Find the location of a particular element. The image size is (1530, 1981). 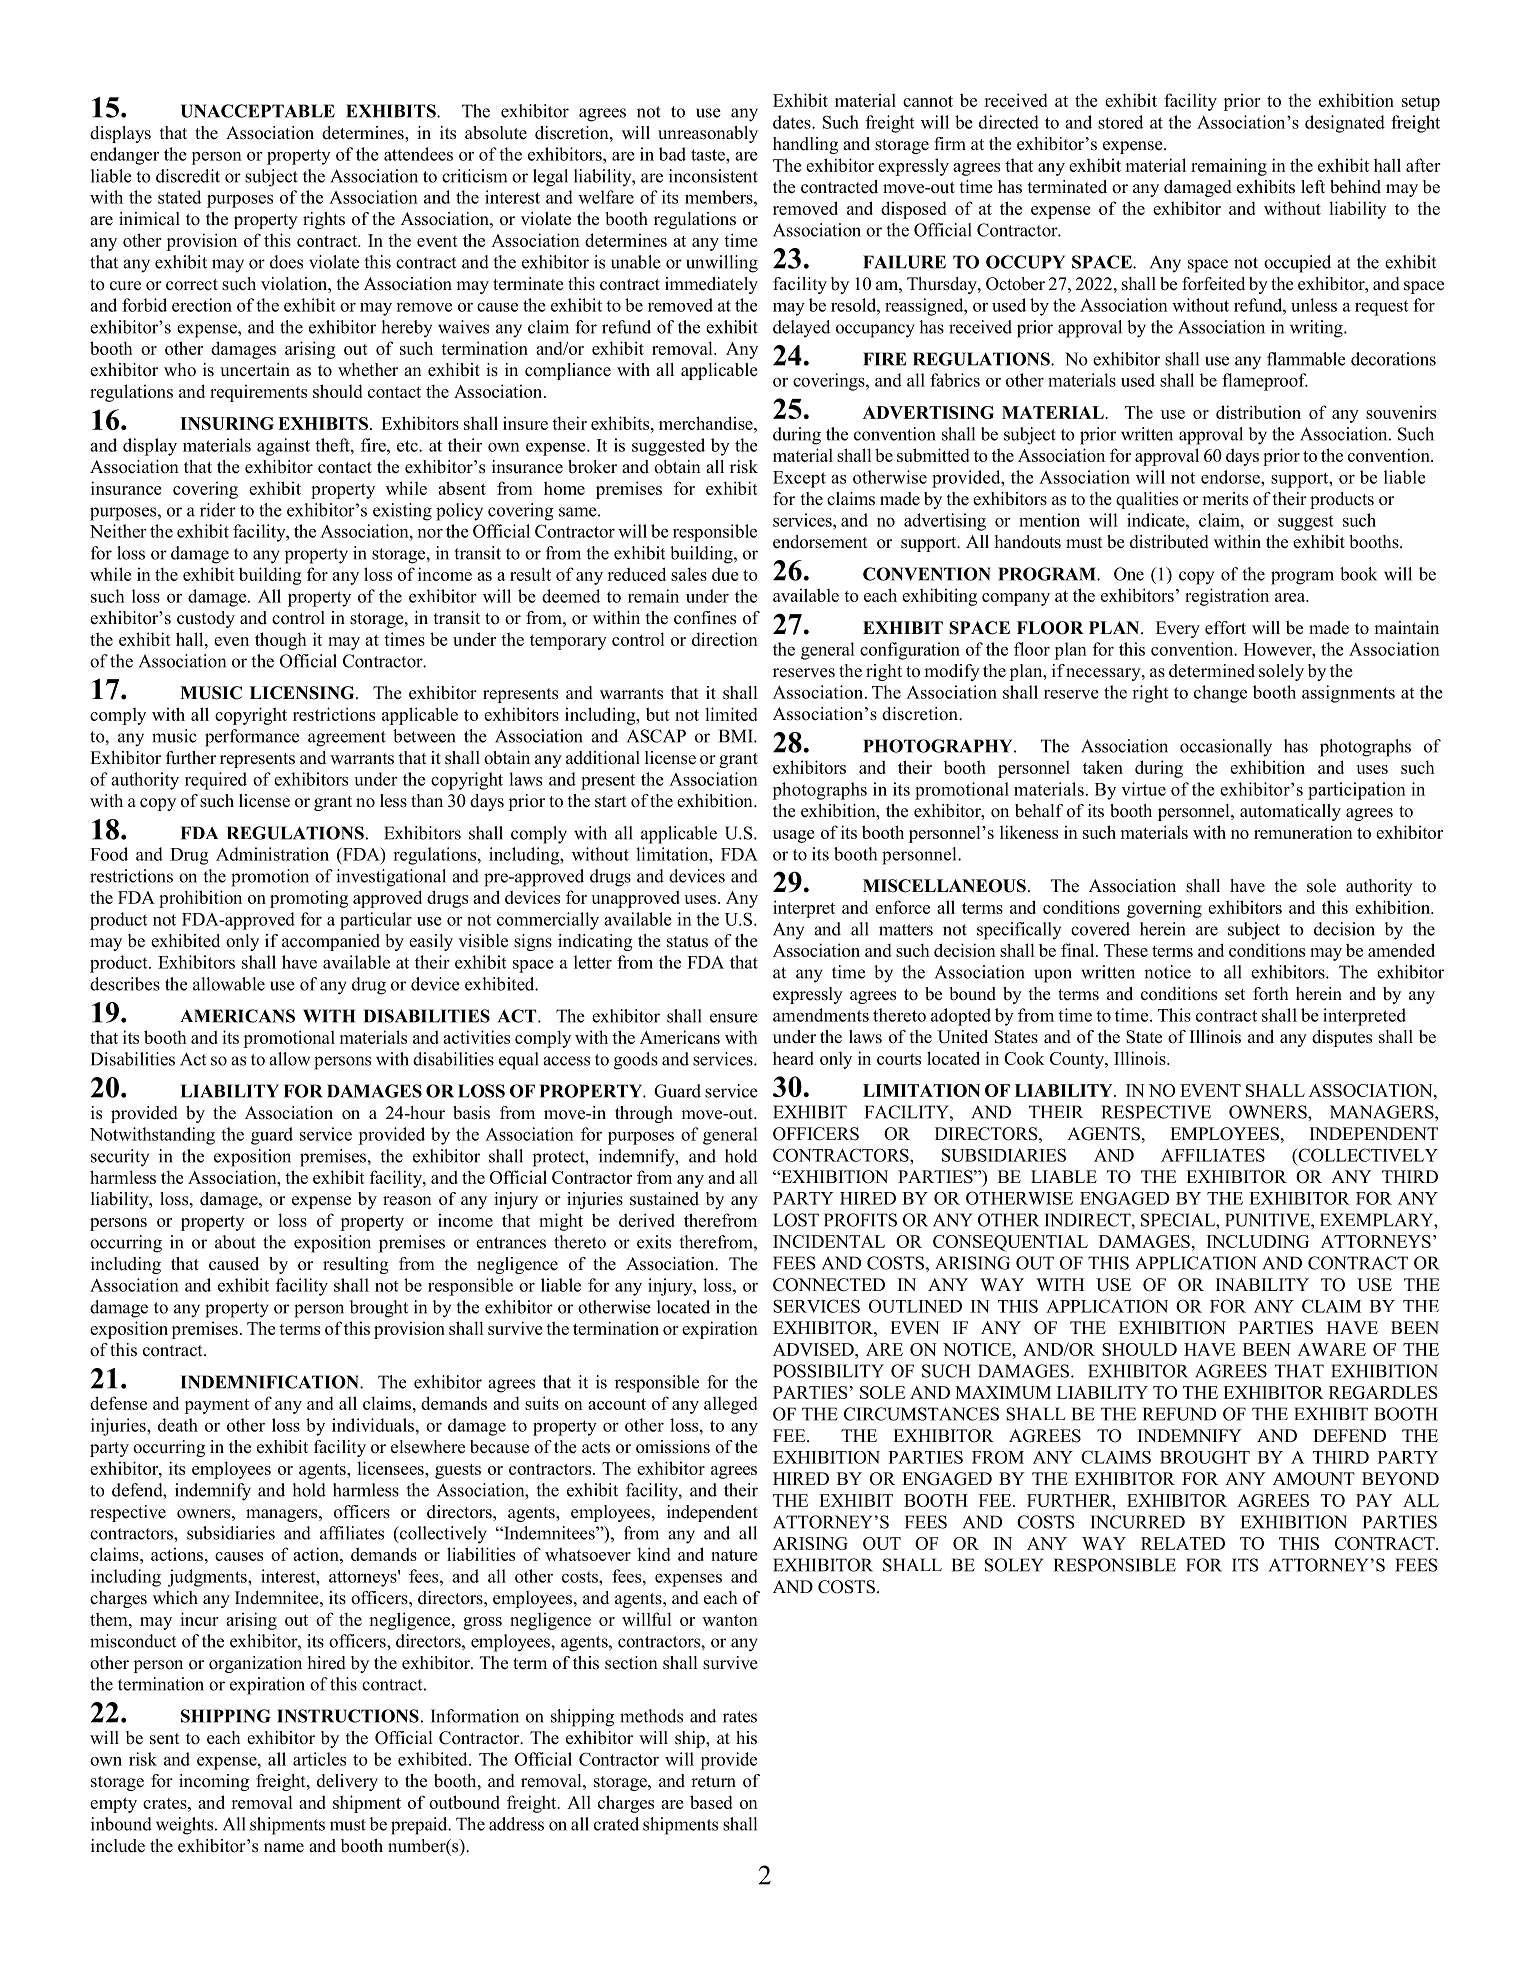

left is located at coordinates (1313, 187).
